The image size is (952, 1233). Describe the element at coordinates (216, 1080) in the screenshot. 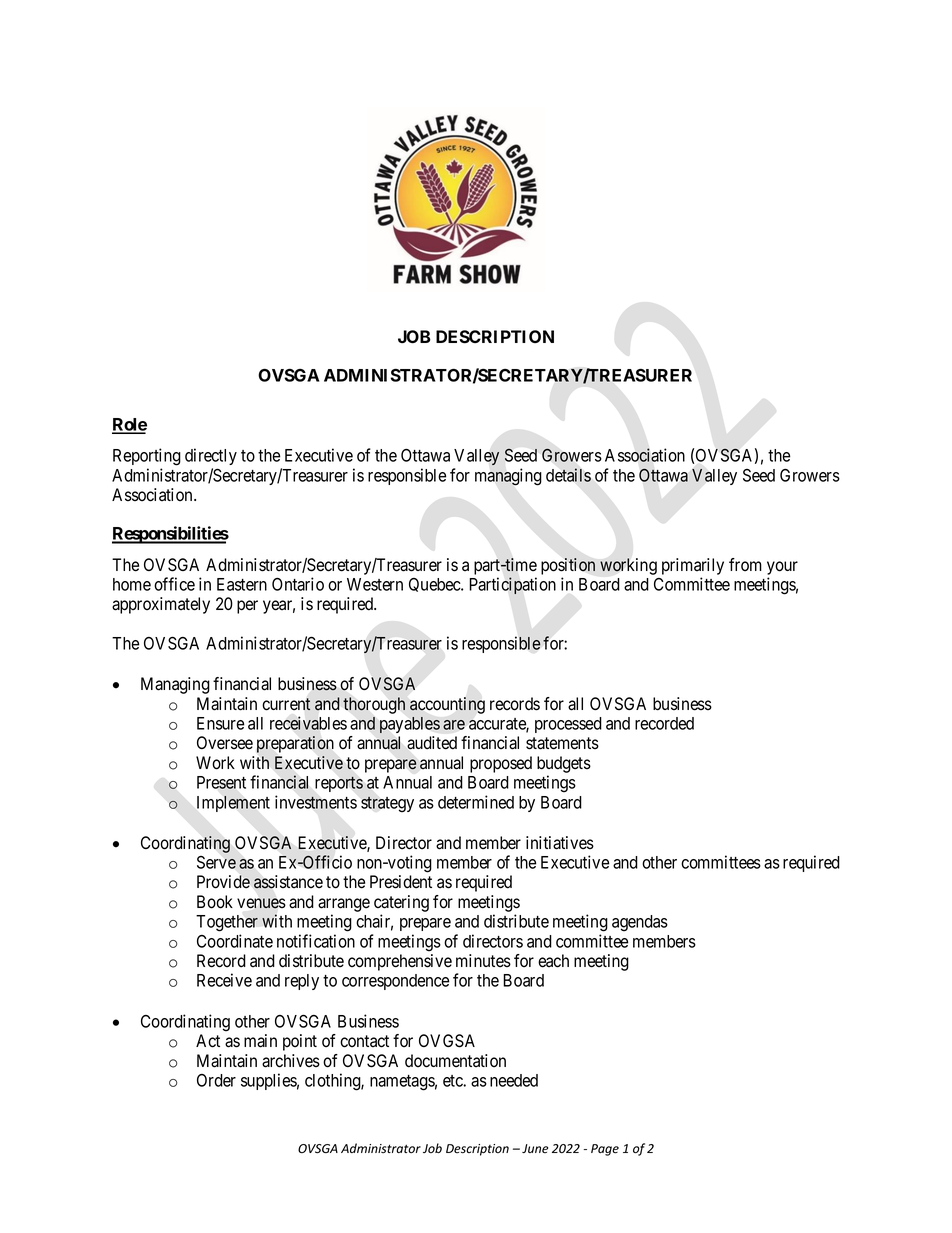

I see `Order` at that location.
